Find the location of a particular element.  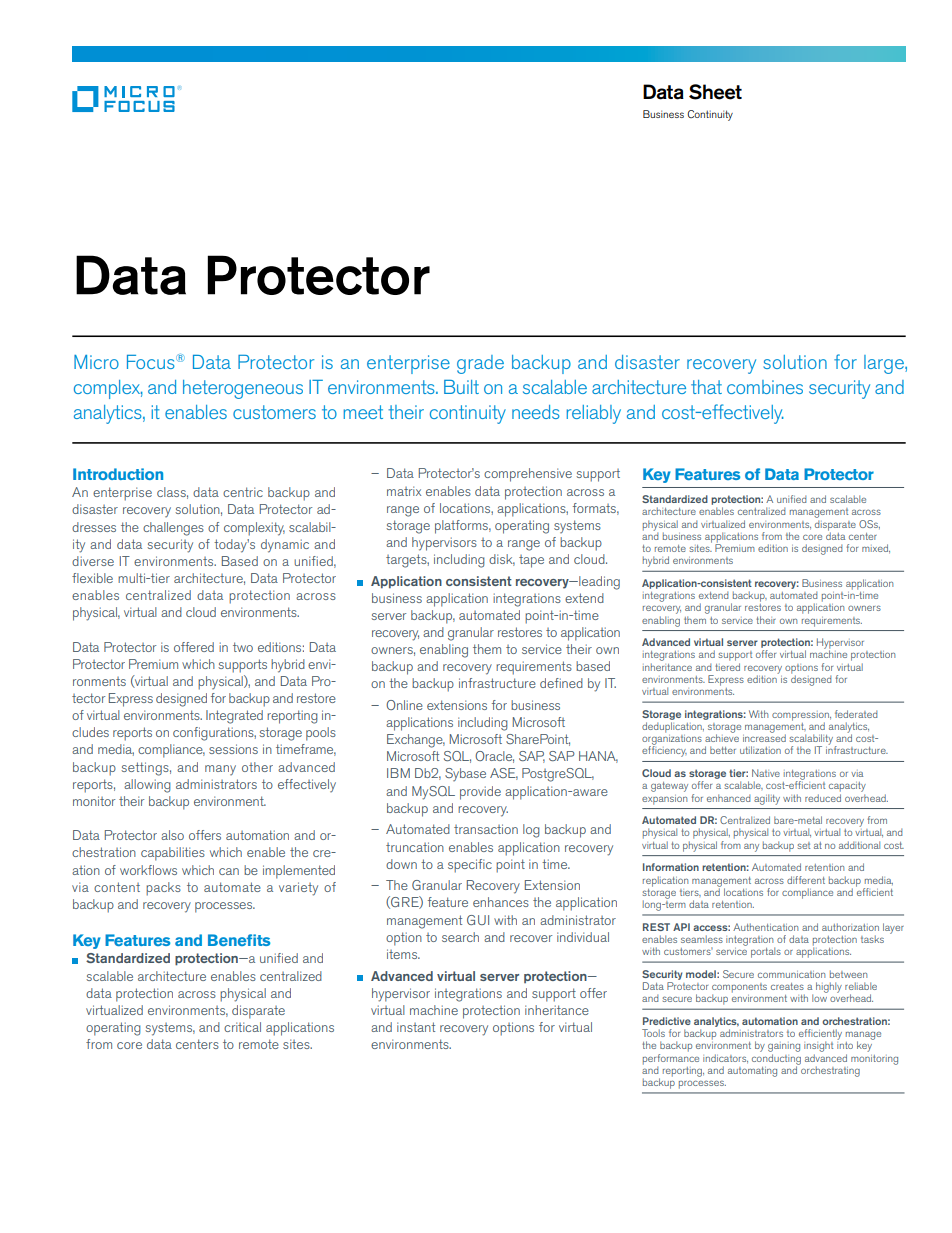

gaining is located at coordinates (784, 1047).
